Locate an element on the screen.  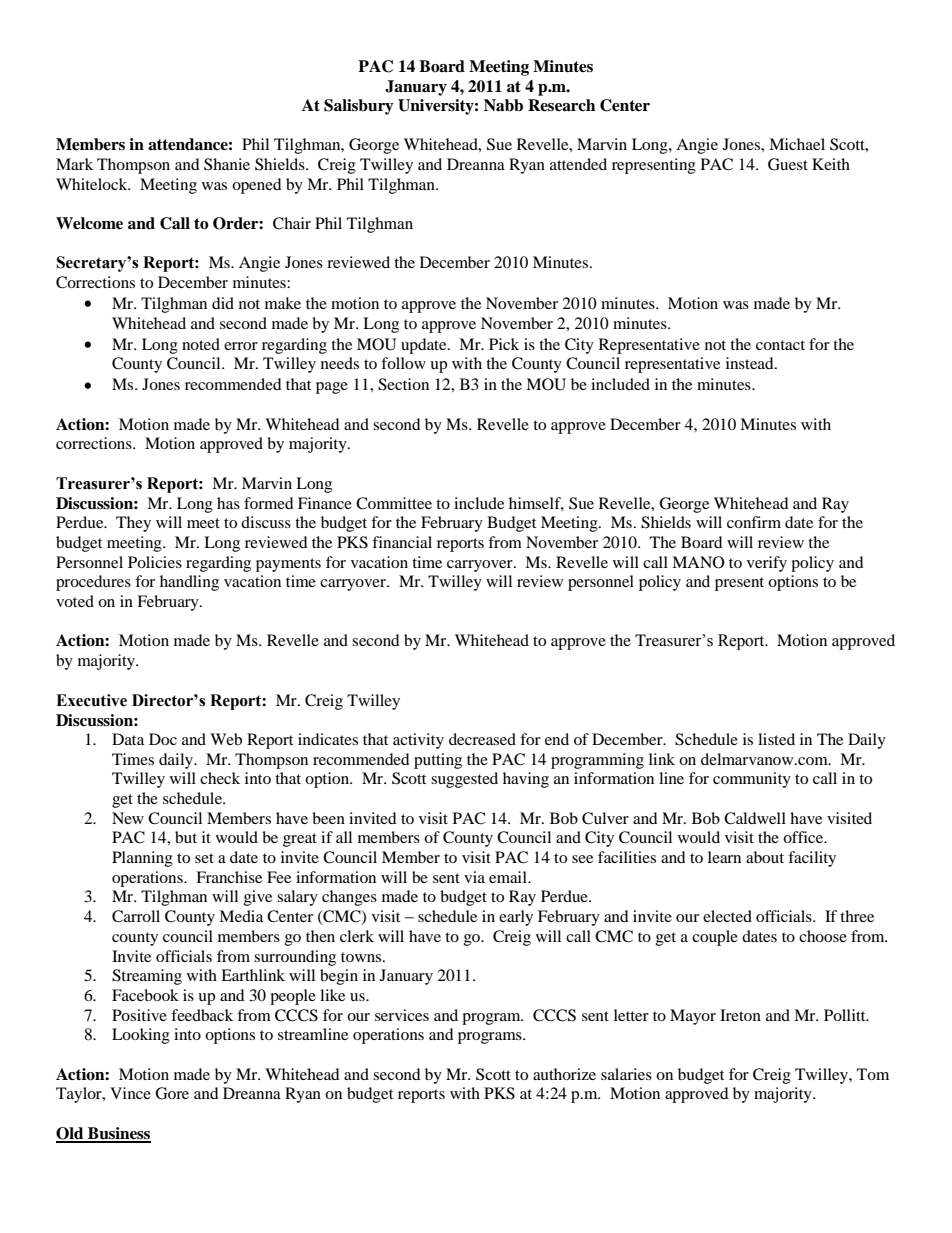
Mark is located at coordinates (74, 164).
